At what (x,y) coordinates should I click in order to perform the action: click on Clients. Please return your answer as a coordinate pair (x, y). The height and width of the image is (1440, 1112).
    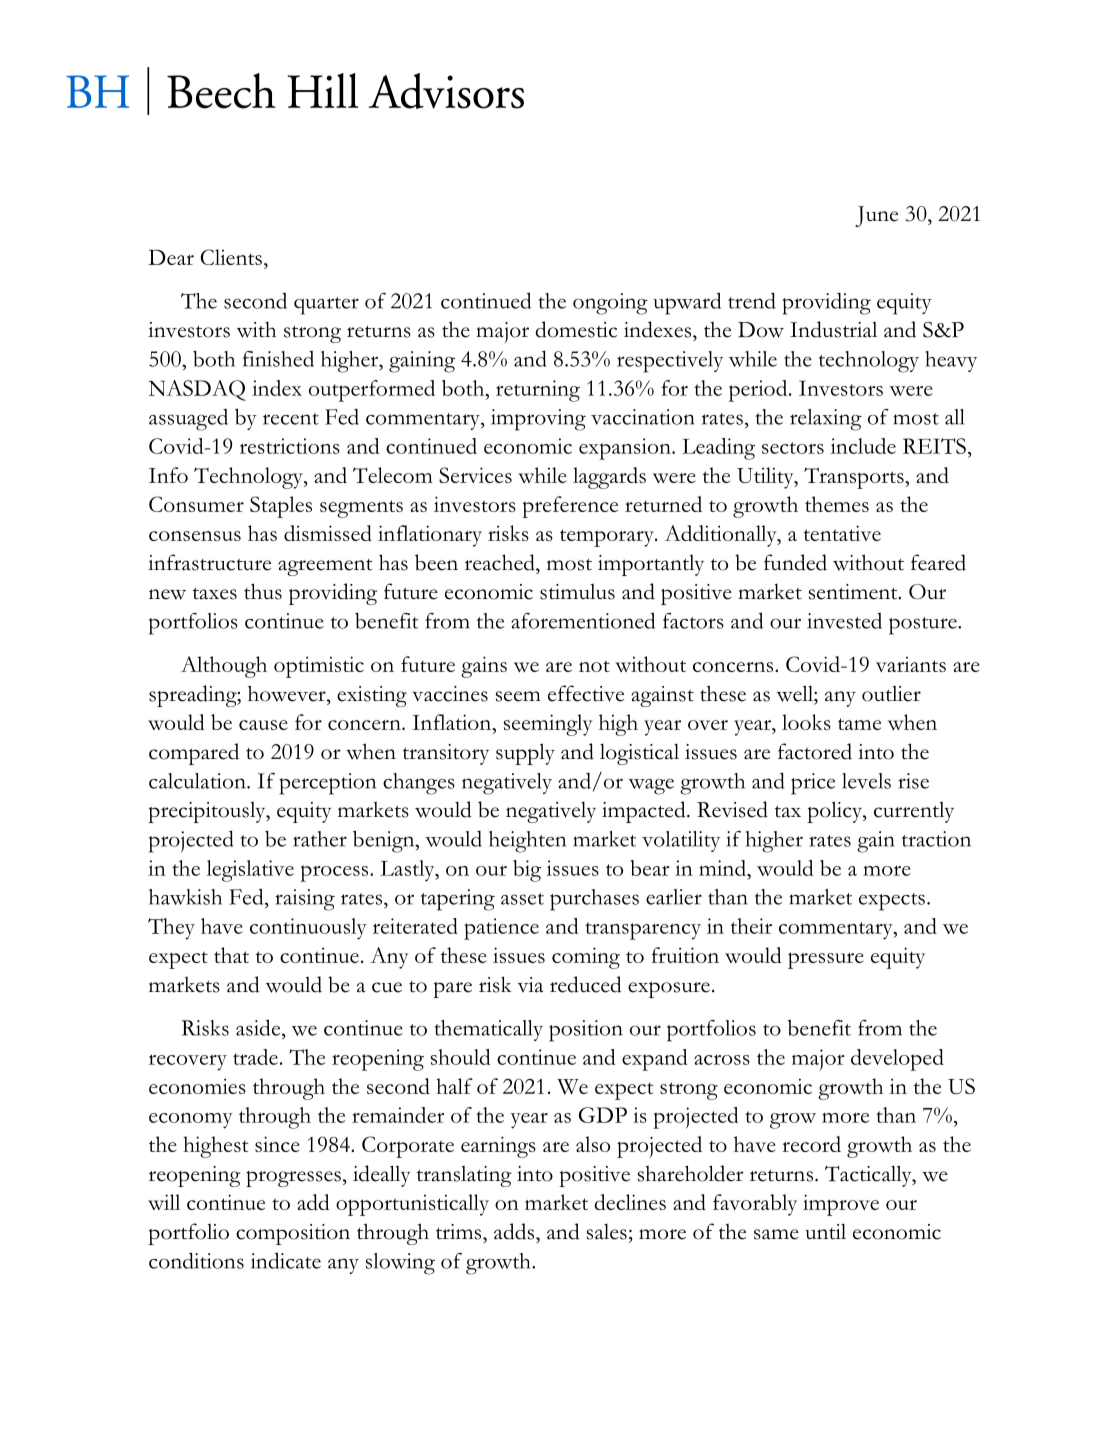
    Looking at the image, I should click on (231, 257).
